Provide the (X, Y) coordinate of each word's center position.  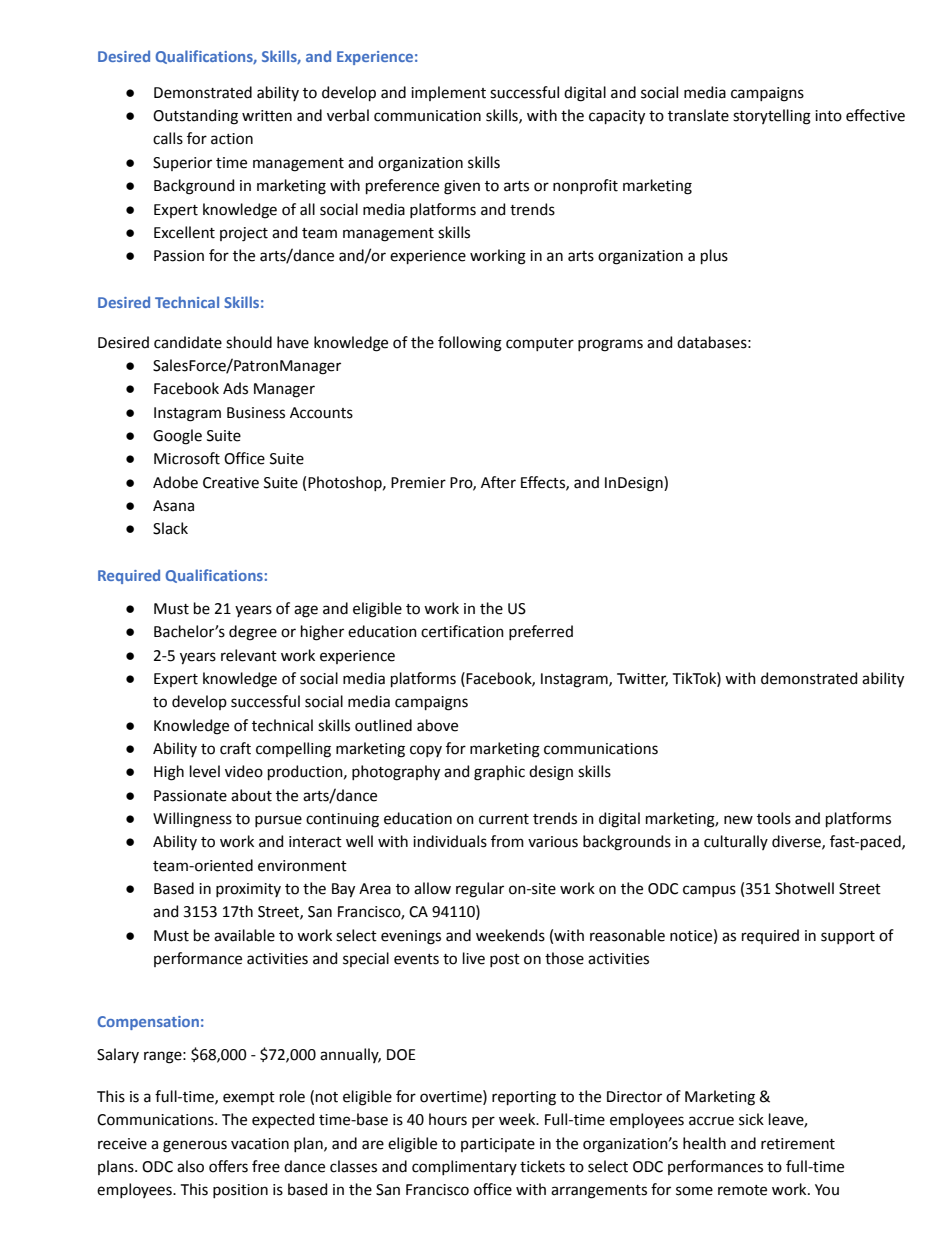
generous (195, 1146)
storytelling (772, 117)
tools (774, 818)
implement (448, 93)
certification (462, 631)
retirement (798, 1144)
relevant (249, 655)
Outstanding (195, 117)
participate (498, 1145)
